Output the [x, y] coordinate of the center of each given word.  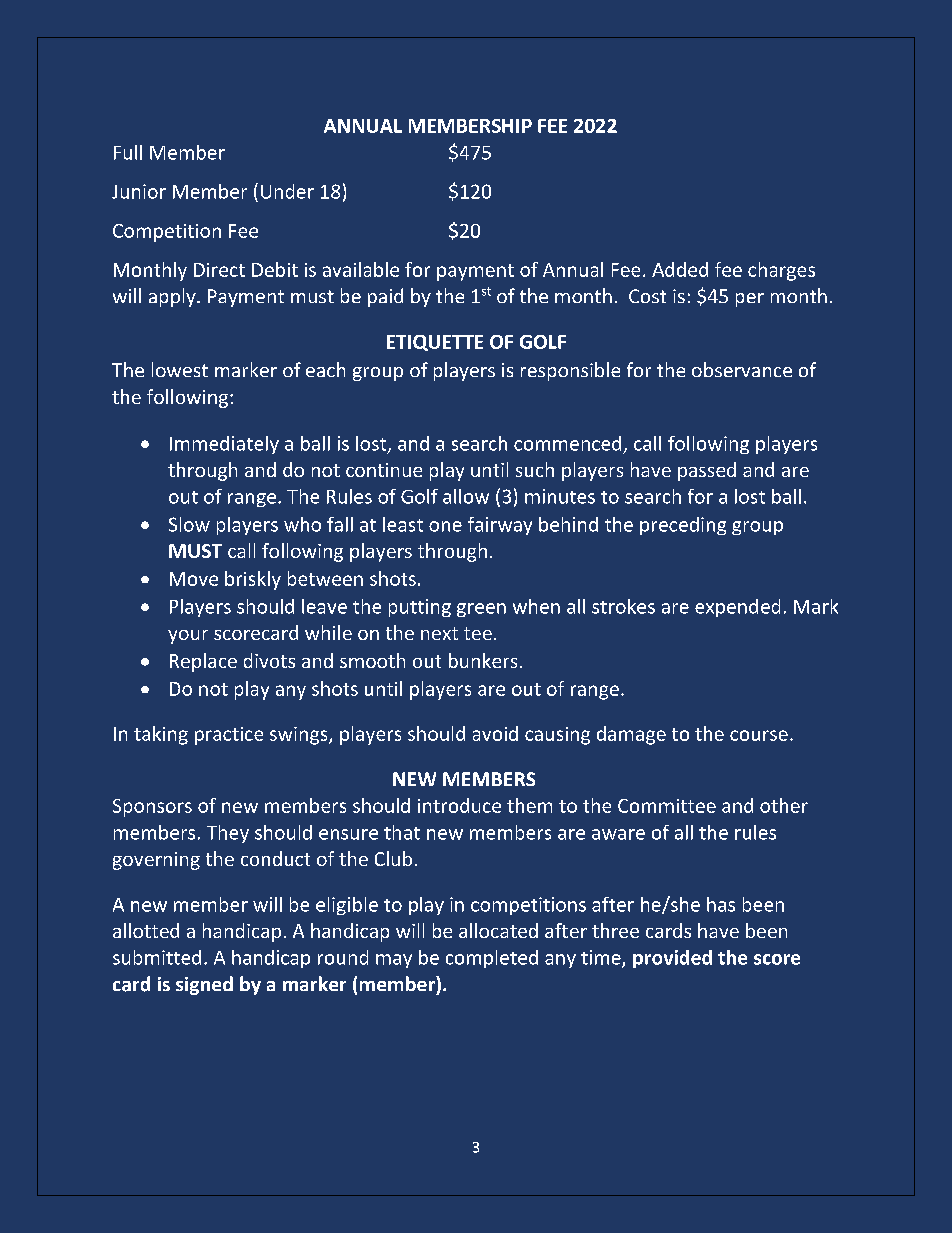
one [445, 526]
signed [204, 985]
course [759, 735]
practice [229, 736]
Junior [139, 191]
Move [194, 579]
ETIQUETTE [435, 343]
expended [737, 608]
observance [742, 369]
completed [492, 959]
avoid [495, 733]
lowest [180, 369]
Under [287, 191]
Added [680, 269]
